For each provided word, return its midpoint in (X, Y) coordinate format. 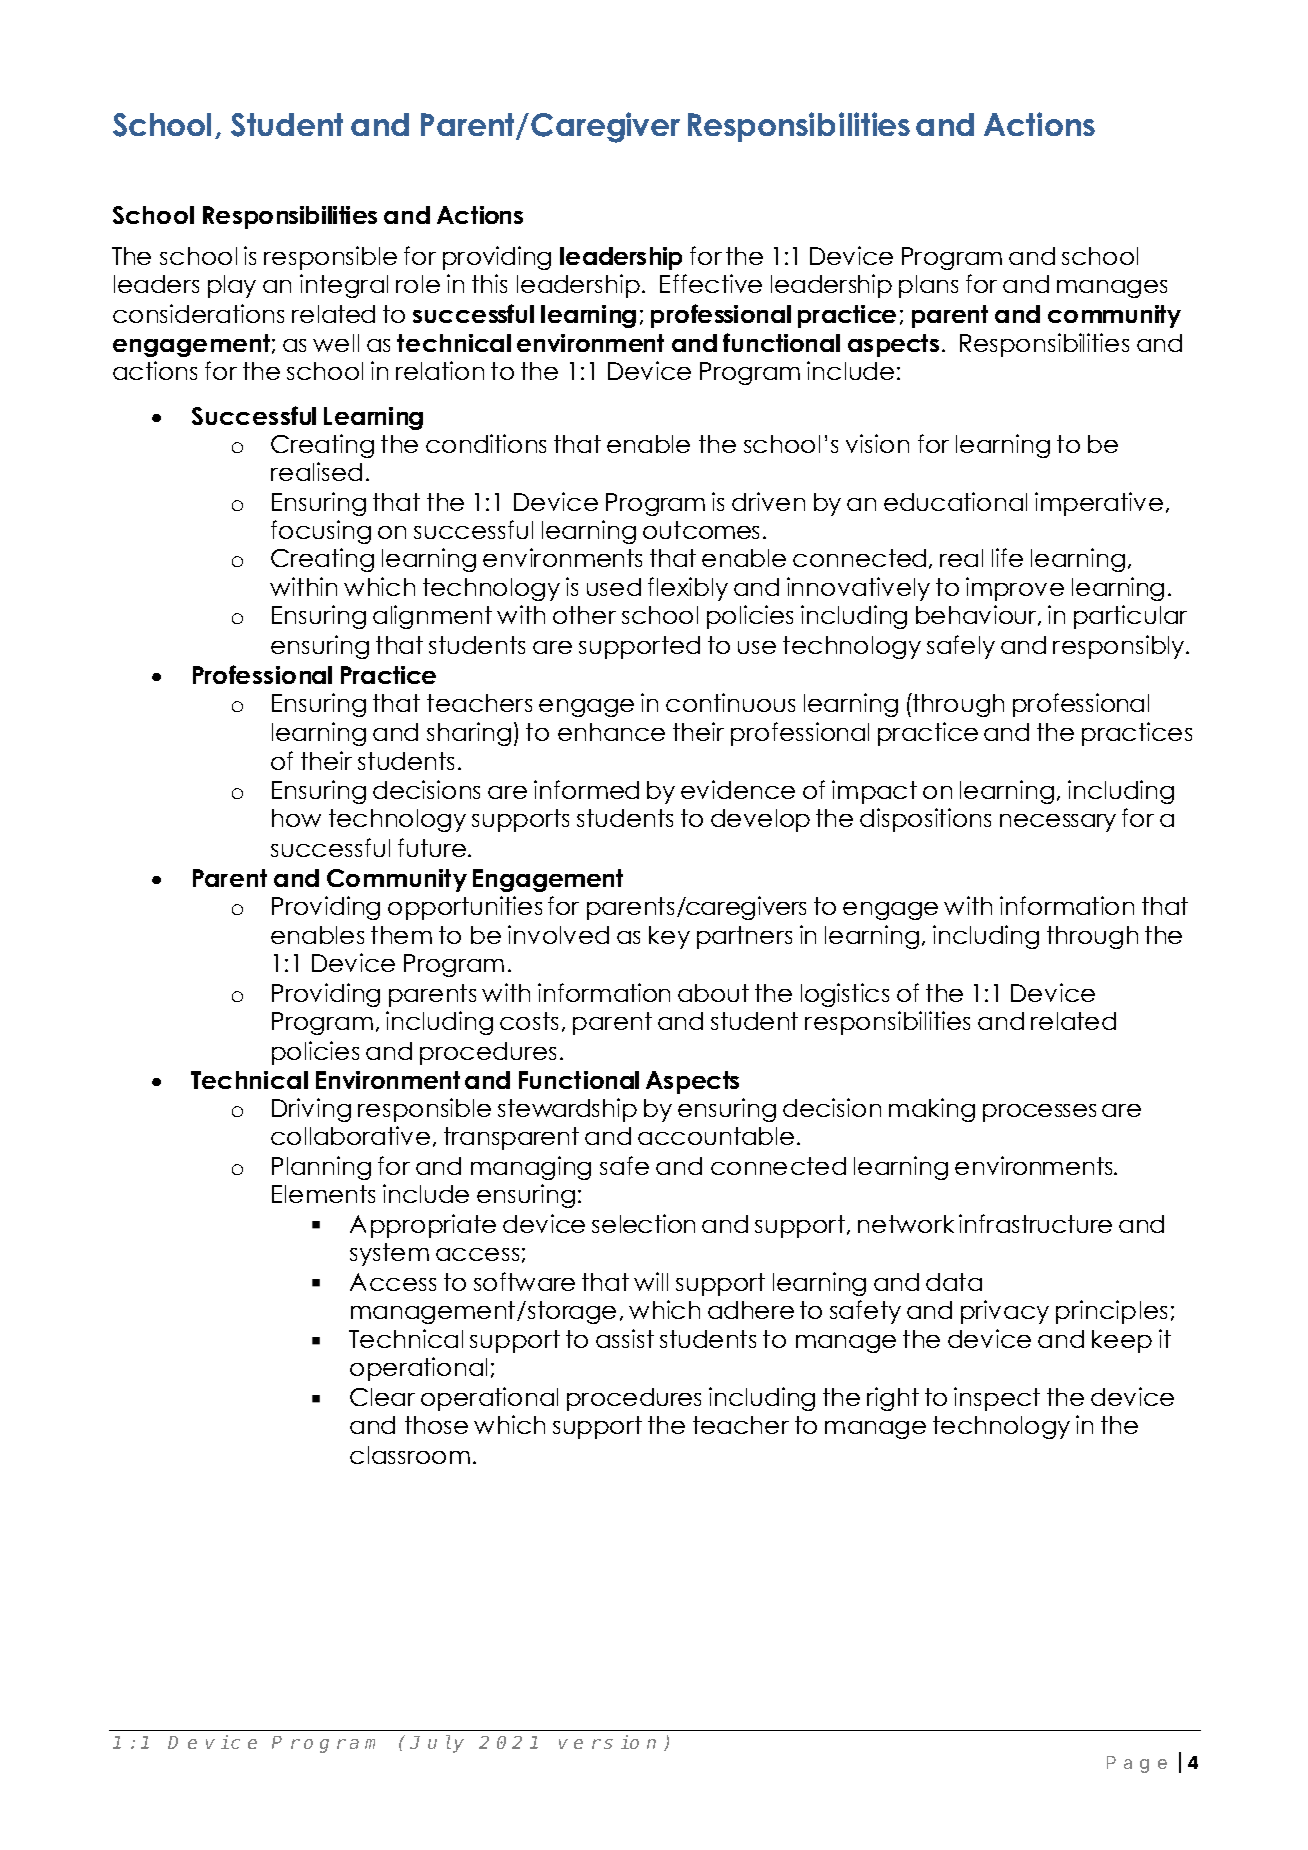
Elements (323, 1194)
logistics (845, 995)
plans (928, 286)
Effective (711, 283)
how (296, 818)
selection (643, 1223)
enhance (611, 732)
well (336, 343)
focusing (321, 532)
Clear (382, 1397)
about (713, 993)
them (401, 935)
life (1007, 557)
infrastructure (1035, 1223)
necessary (1058, 823)
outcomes (701, 530)
